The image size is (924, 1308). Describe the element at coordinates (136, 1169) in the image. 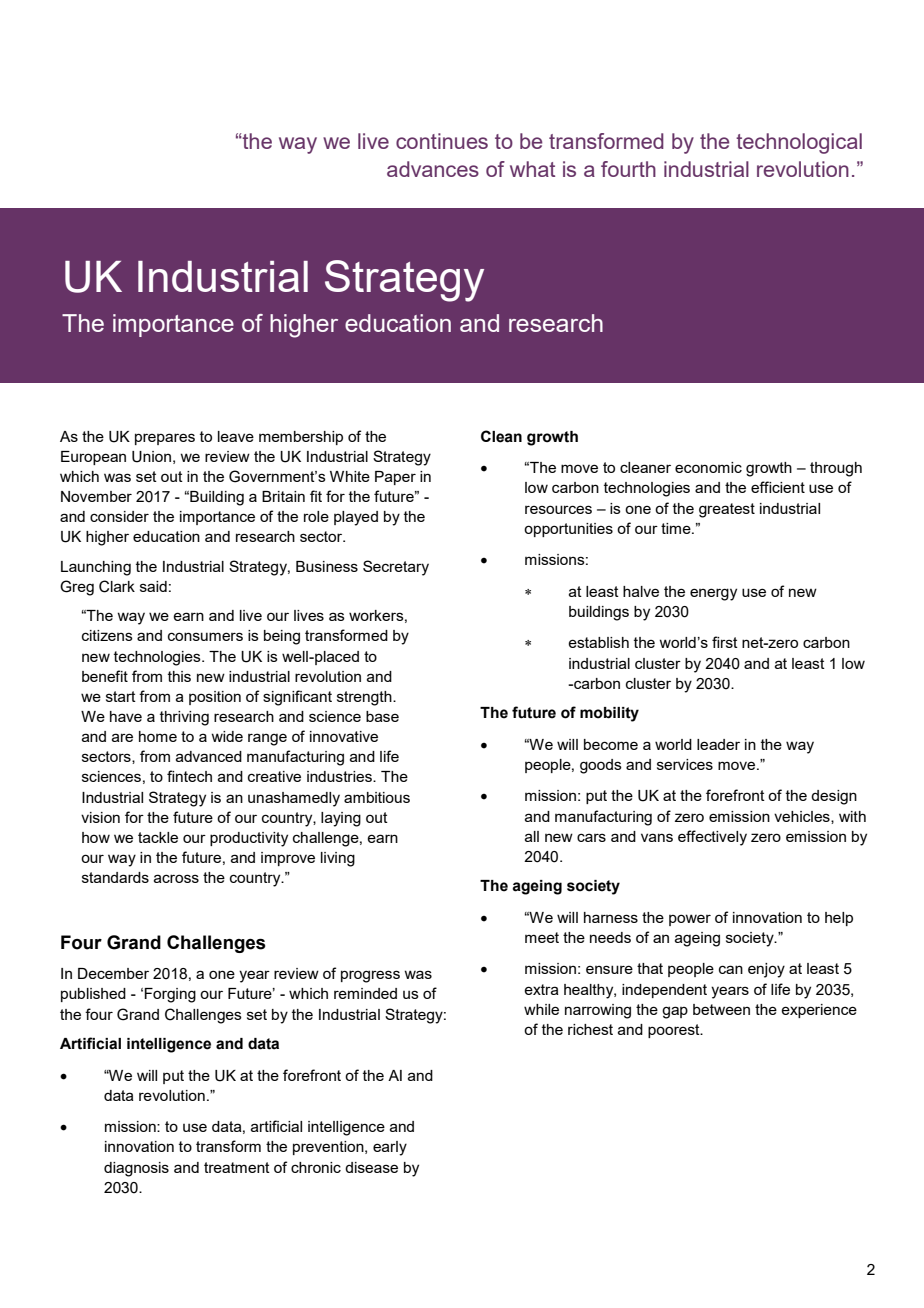

I see `diagnosis` at that location.
